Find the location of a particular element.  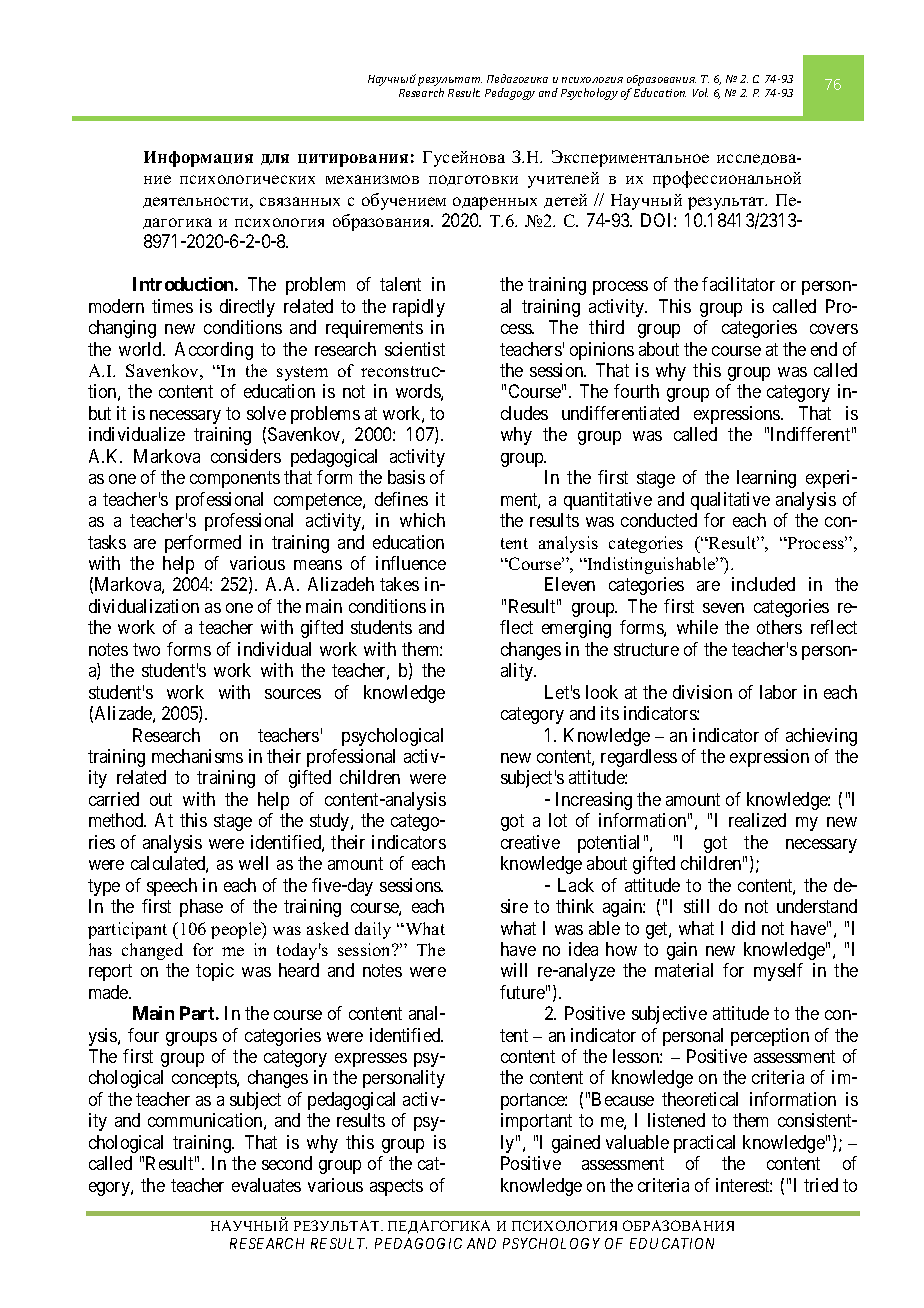

creative is located at coordinates (530, 842).
